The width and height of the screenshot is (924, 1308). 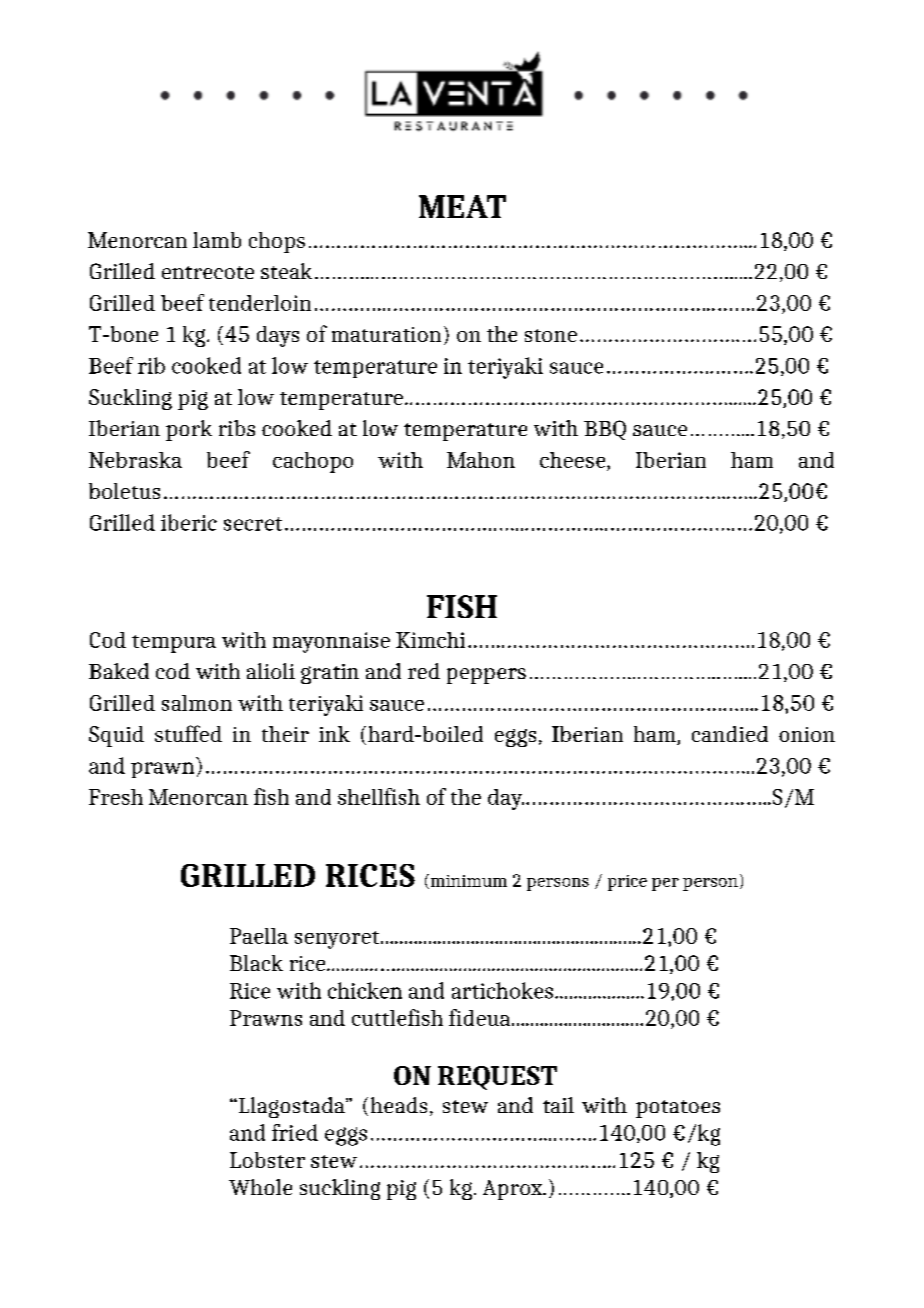 What do you see at coordinates (678, 1109) in the screenshot?
I see `potatoes` at bounding box center [678, 1109].
